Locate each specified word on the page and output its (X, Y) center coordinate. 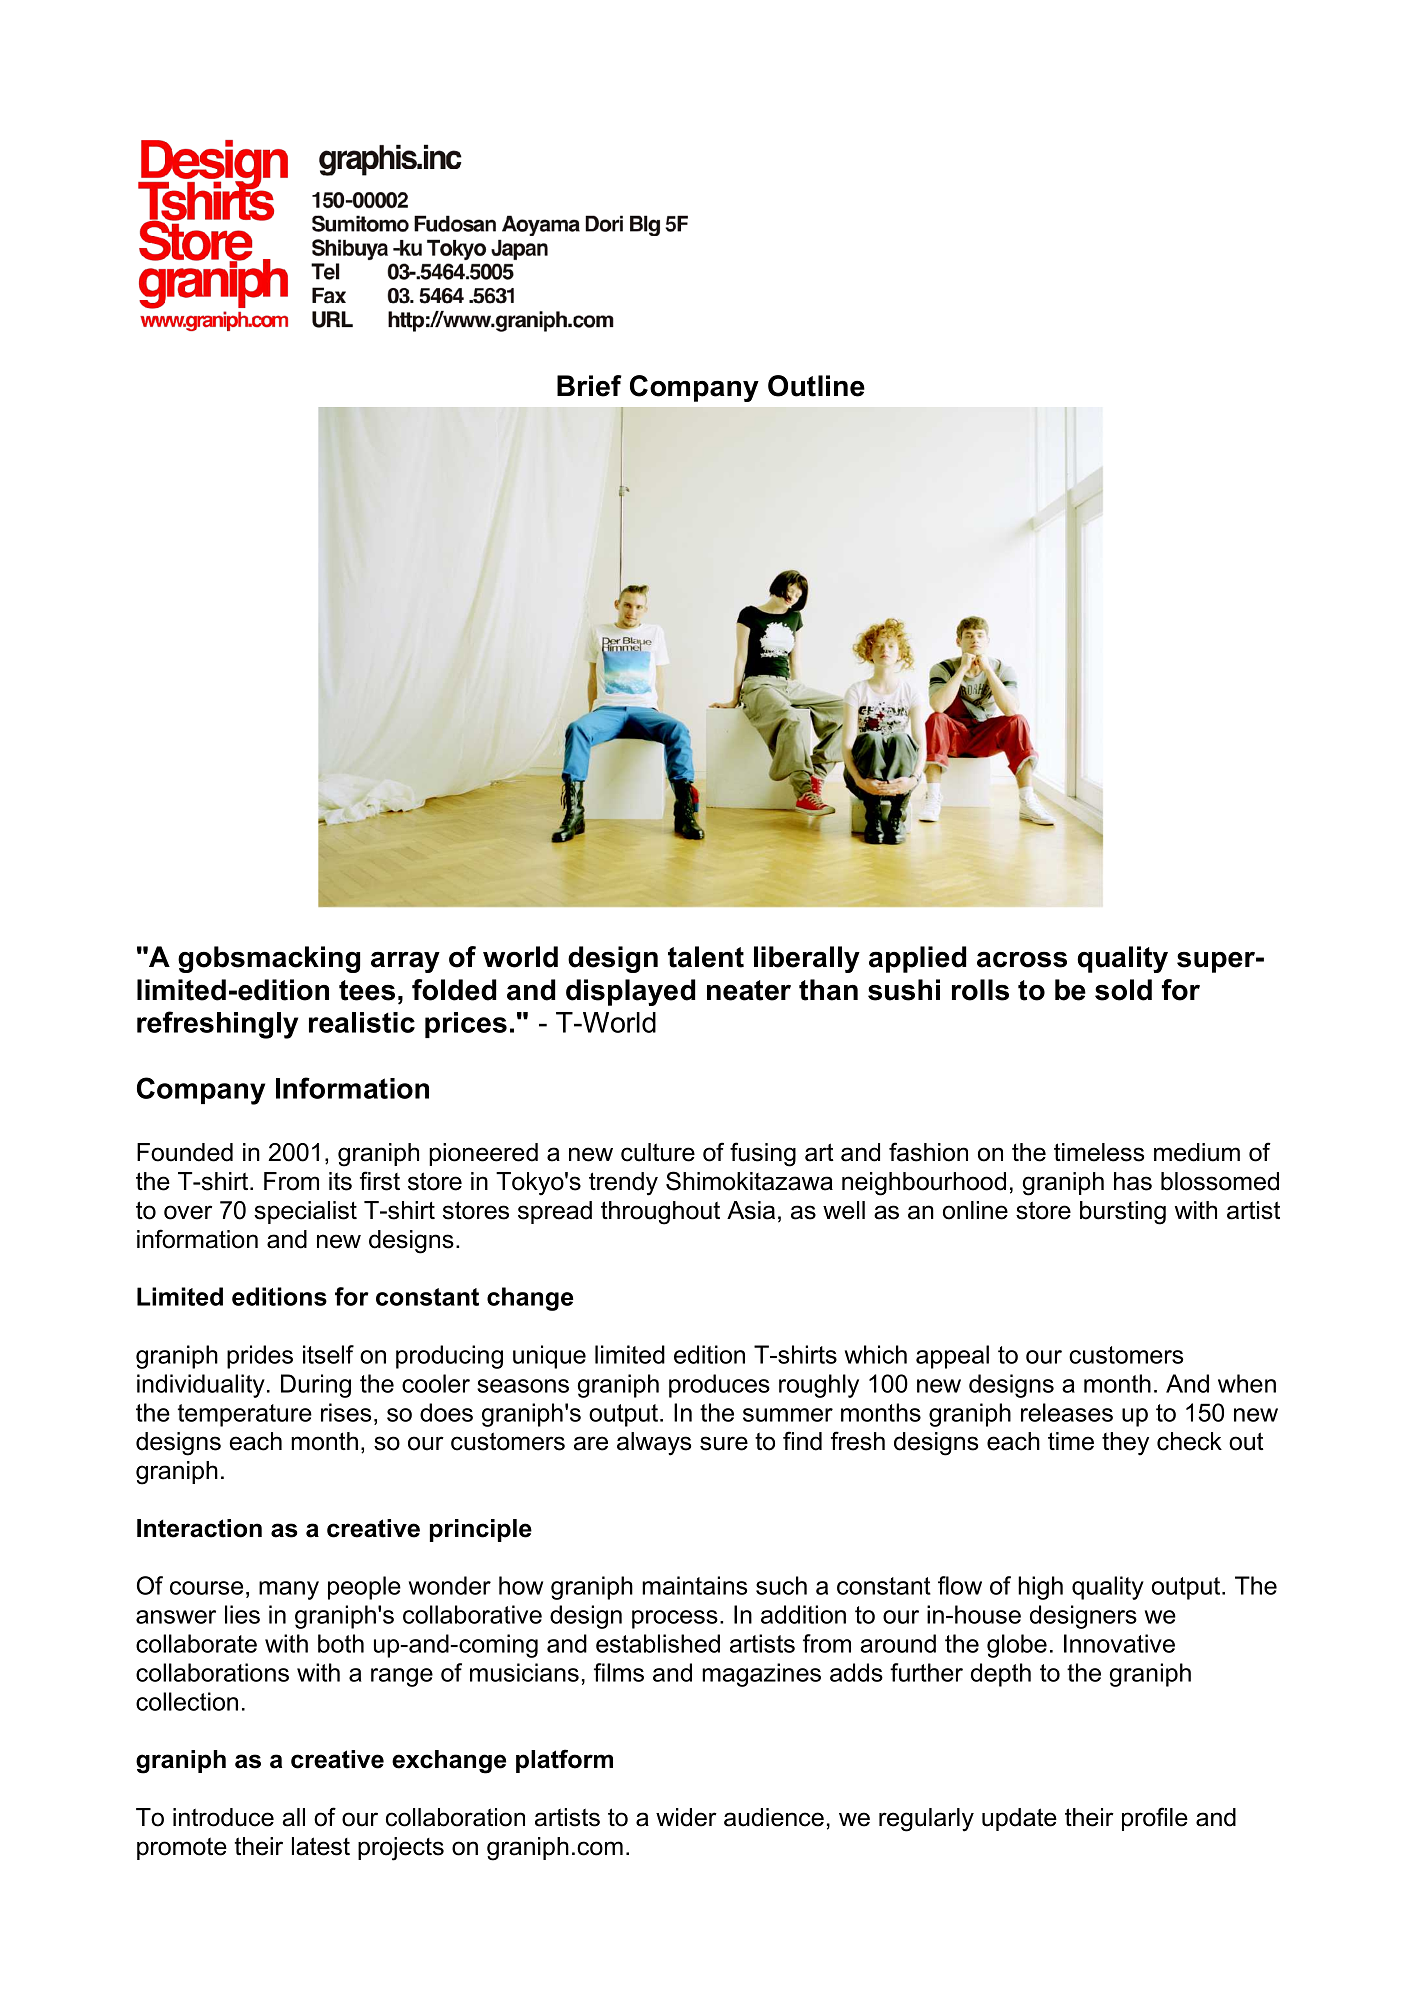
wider (686, 1817)
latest (321, 1846)
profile (1155, 1819)
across (1022, 960)
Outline (816, 386)
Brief (589, 386)
